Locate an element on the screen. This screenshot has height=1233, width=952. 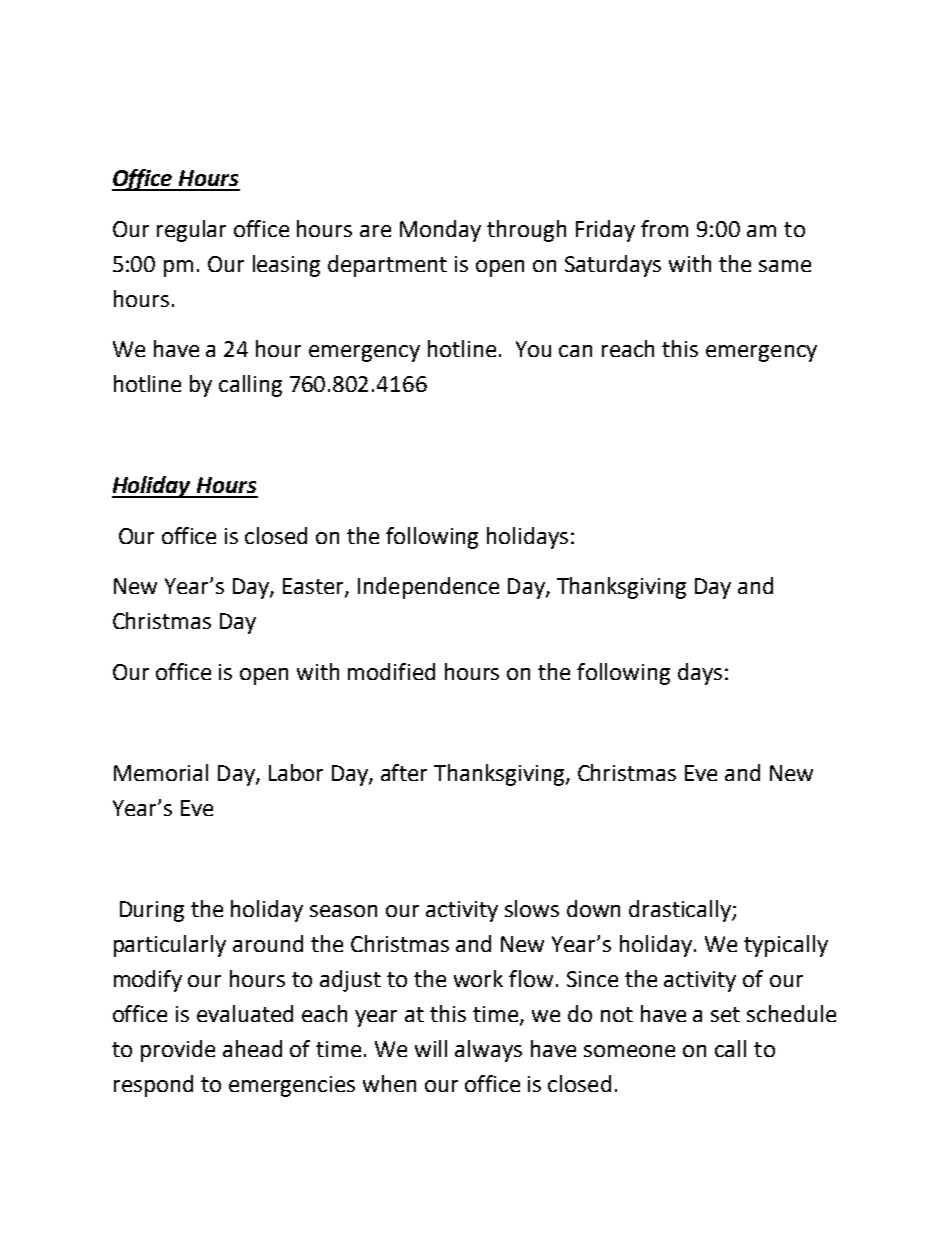
always is located at coordinates (488, 1051).
